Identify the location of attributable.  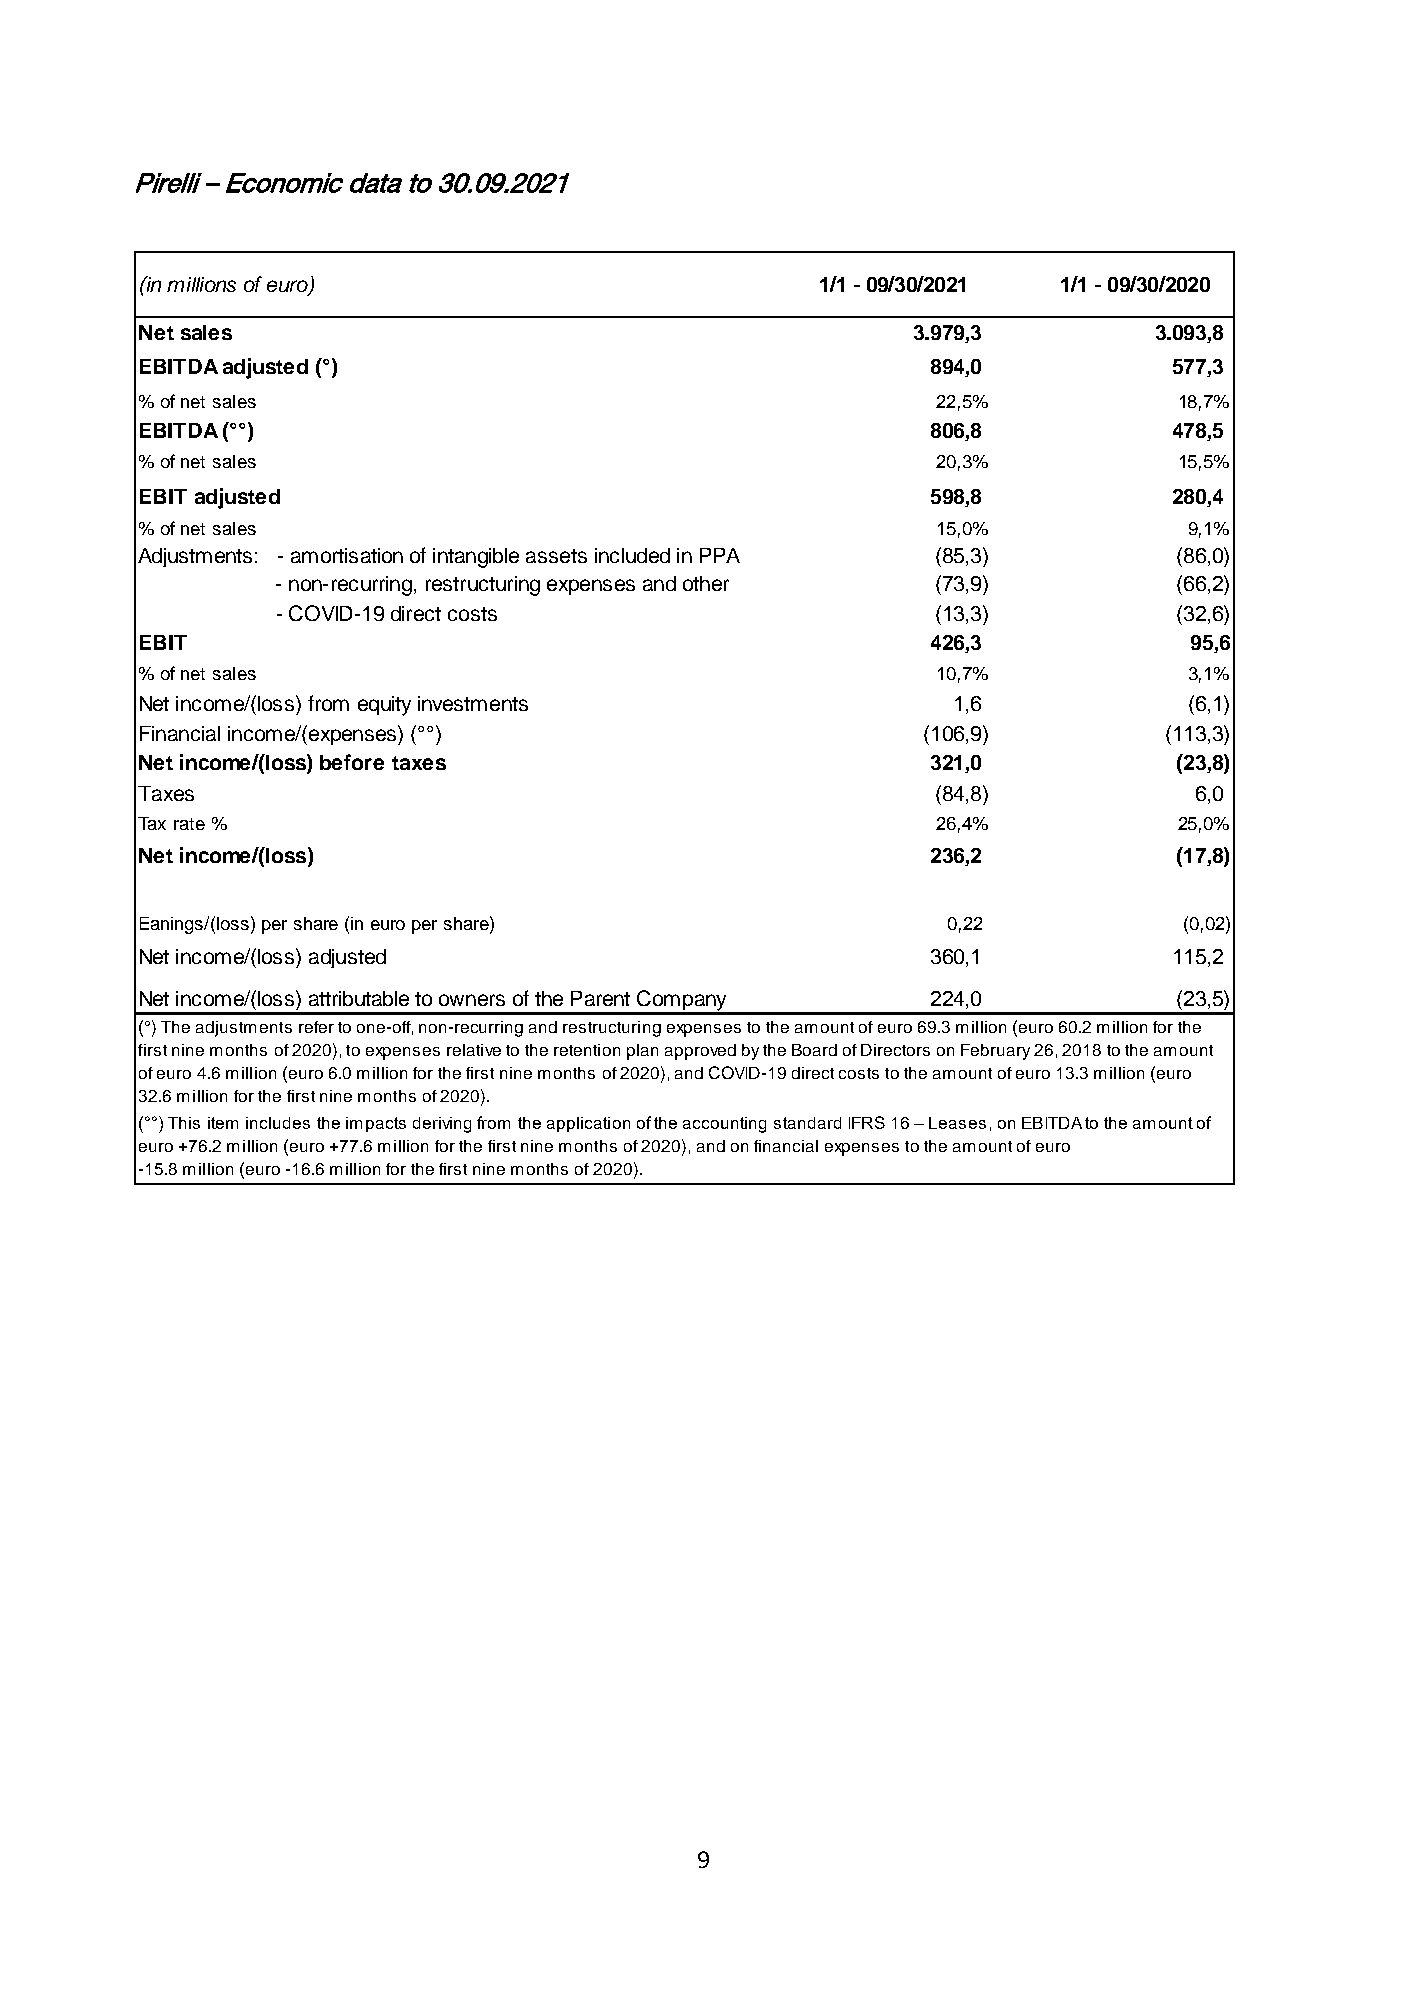
(359, 998).
